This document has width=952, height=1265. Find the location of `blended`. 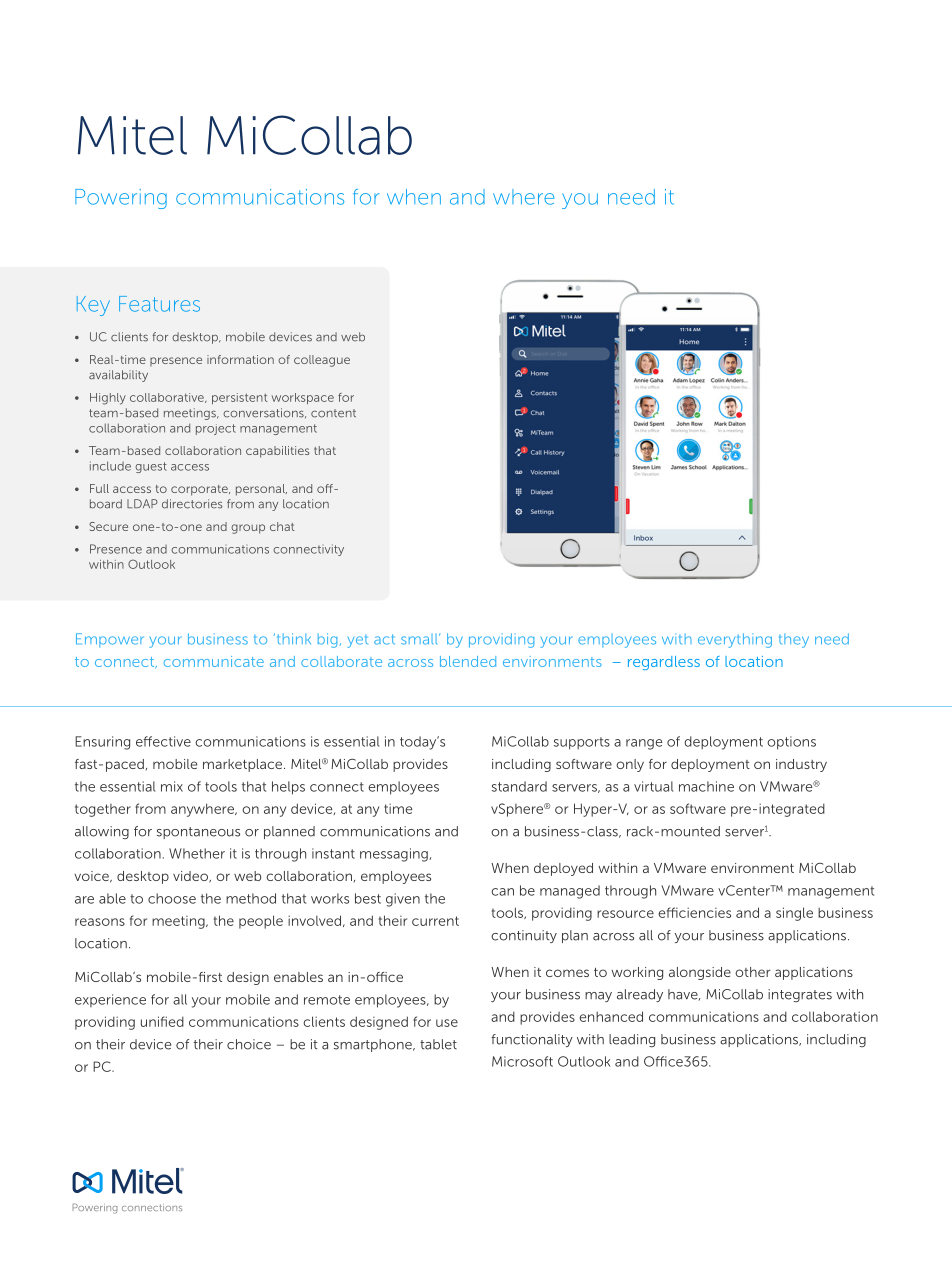

blended is located at coordinates (468, 661).
